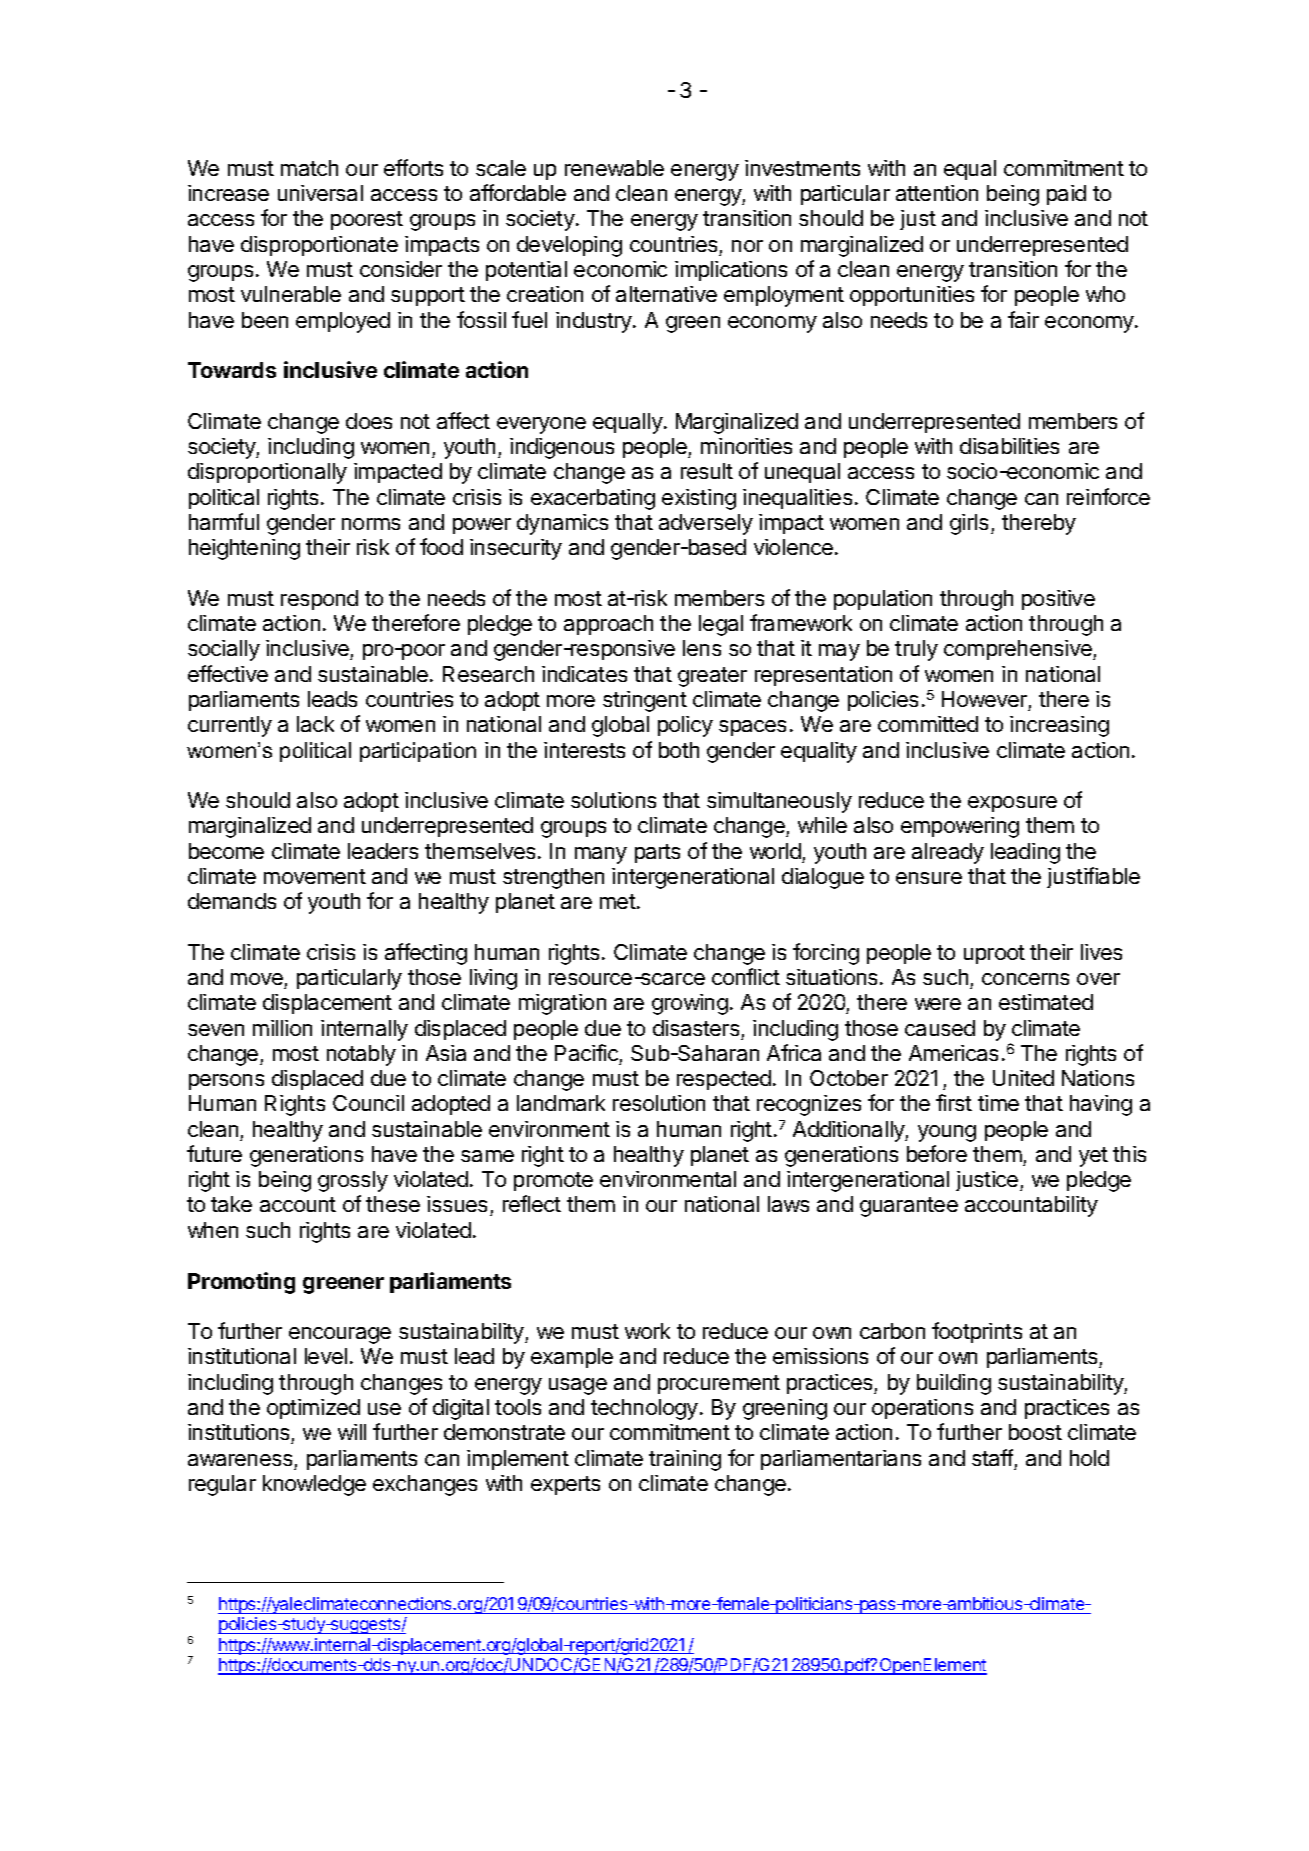  I want to click on universal, so click(320, 193).
